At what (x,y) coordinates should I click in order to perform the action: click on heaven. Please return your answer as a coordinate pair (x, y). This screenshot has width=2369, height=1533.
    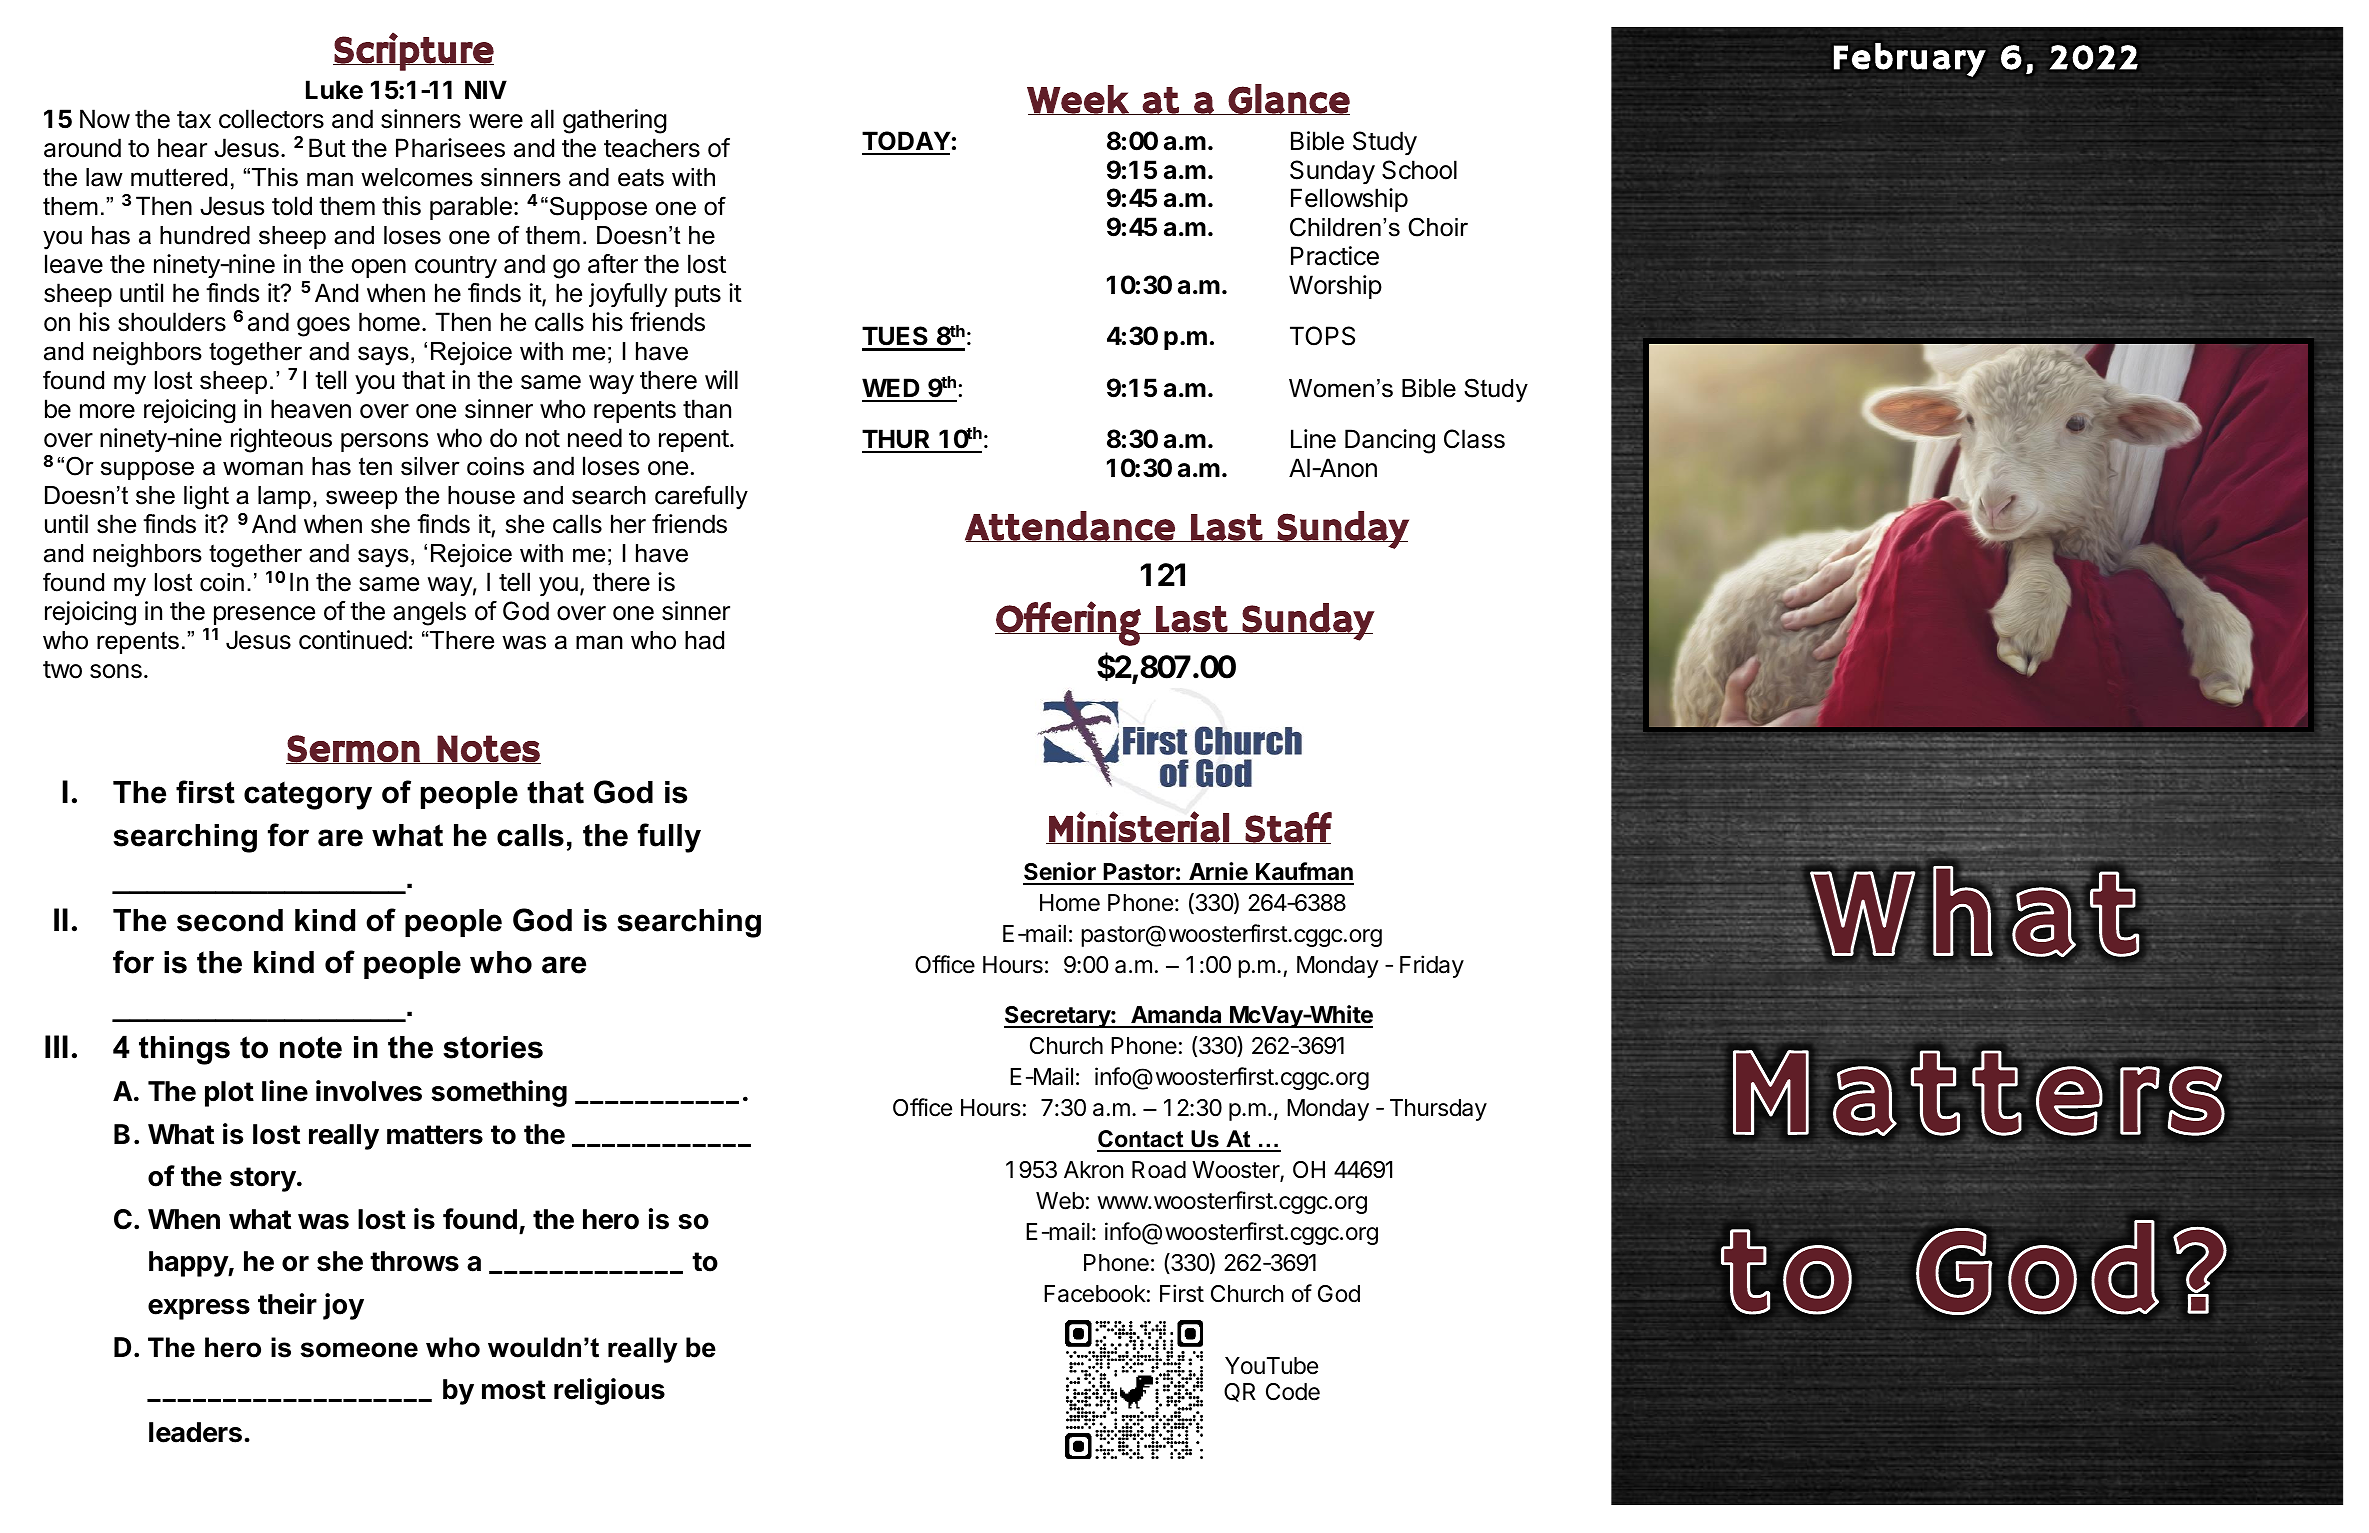
    Looking at the image, I should click on (311, 409).
